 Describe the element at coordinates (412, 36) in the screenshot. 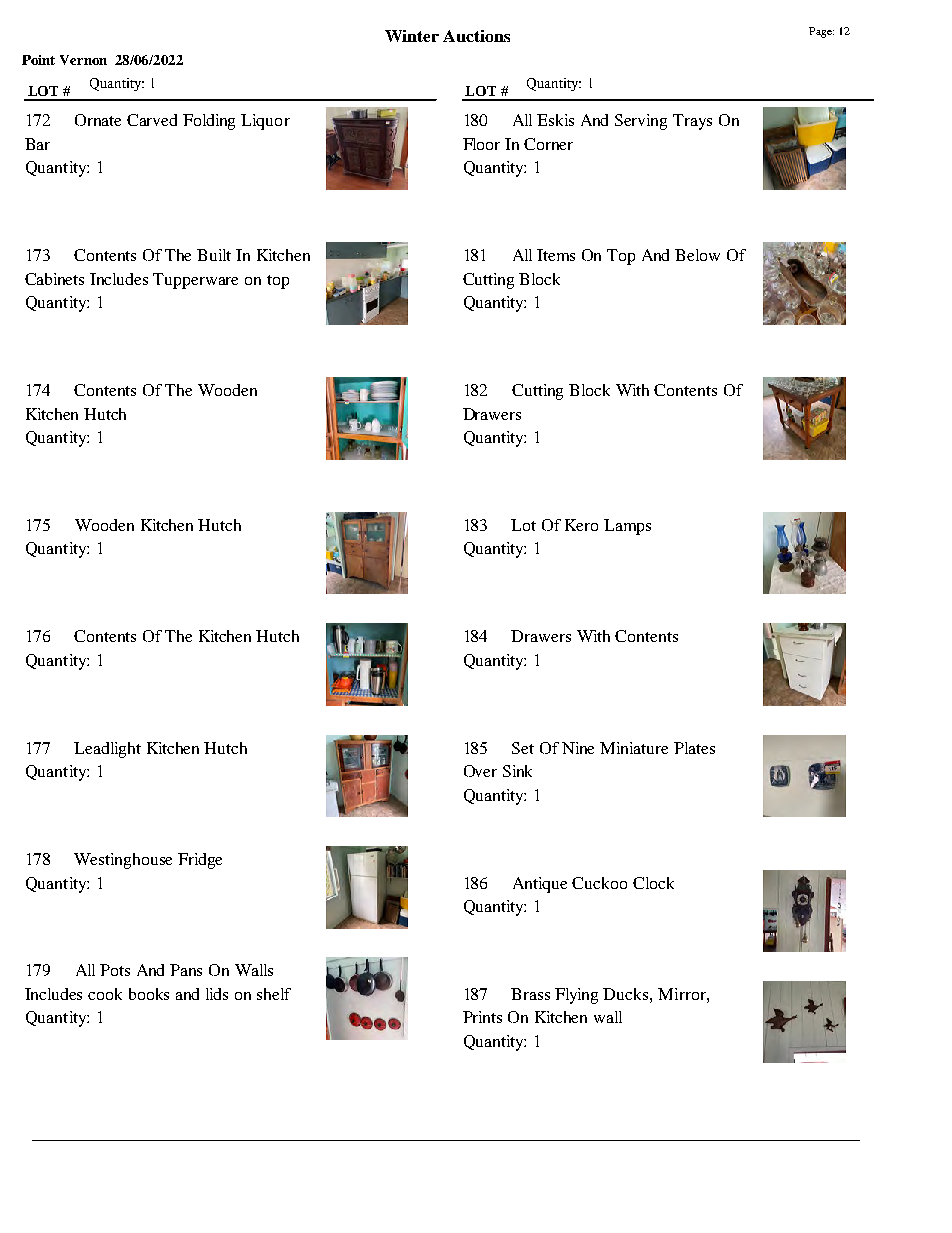

I see `Winter` at that location.
